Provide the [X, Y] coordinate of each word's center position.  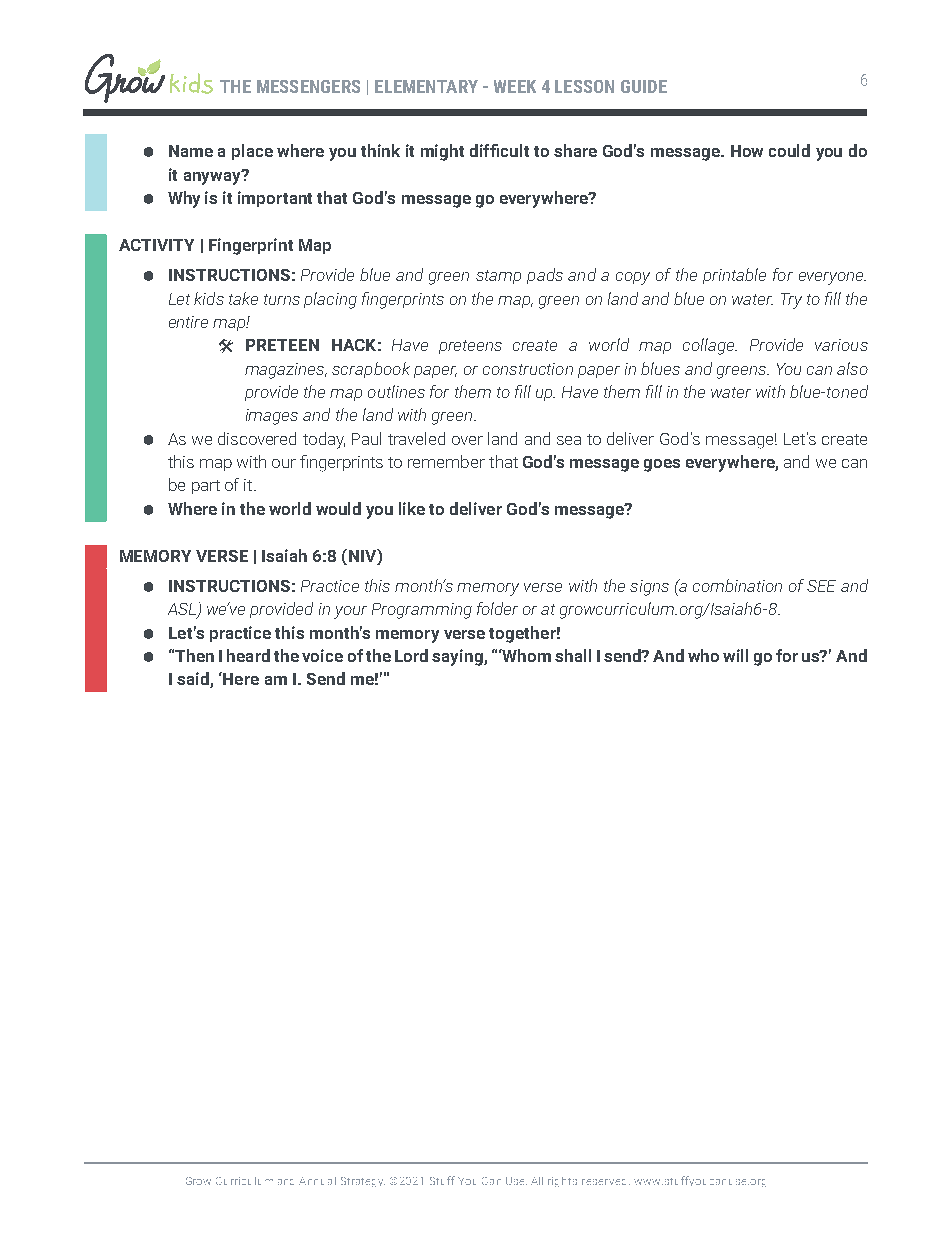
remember [446, 461]
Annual [317, 1181]
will [735, 655]
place [252, 152]
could [789, 150]
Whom [526, 655]
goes [662, 465]
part [206, 487]
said [194, 680]
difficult [499, 150]
